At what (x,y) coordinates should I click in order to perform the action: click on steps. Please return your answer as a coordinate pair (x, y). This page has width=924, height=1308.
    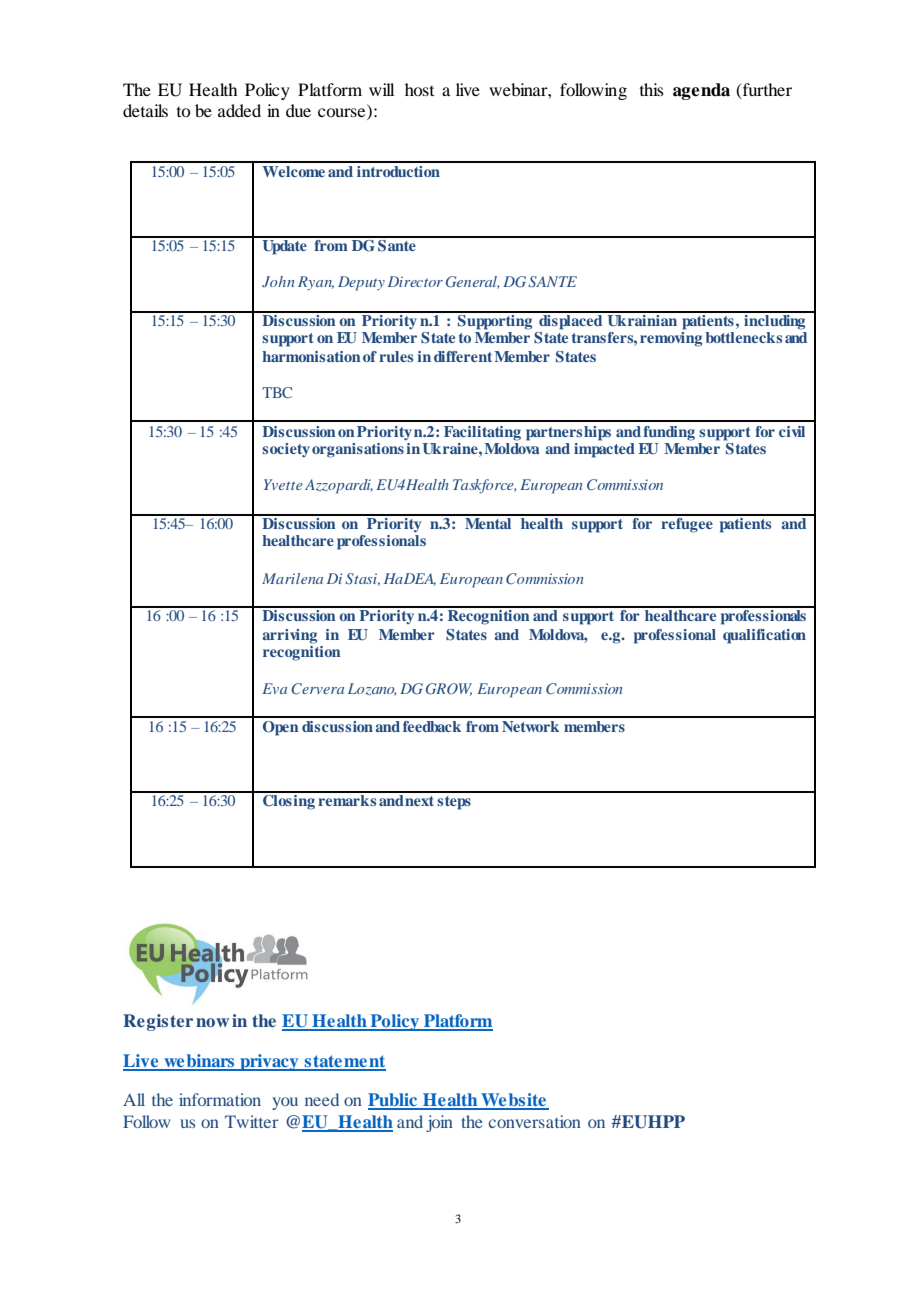
    Looking at the image, I should click on (454, 803).
